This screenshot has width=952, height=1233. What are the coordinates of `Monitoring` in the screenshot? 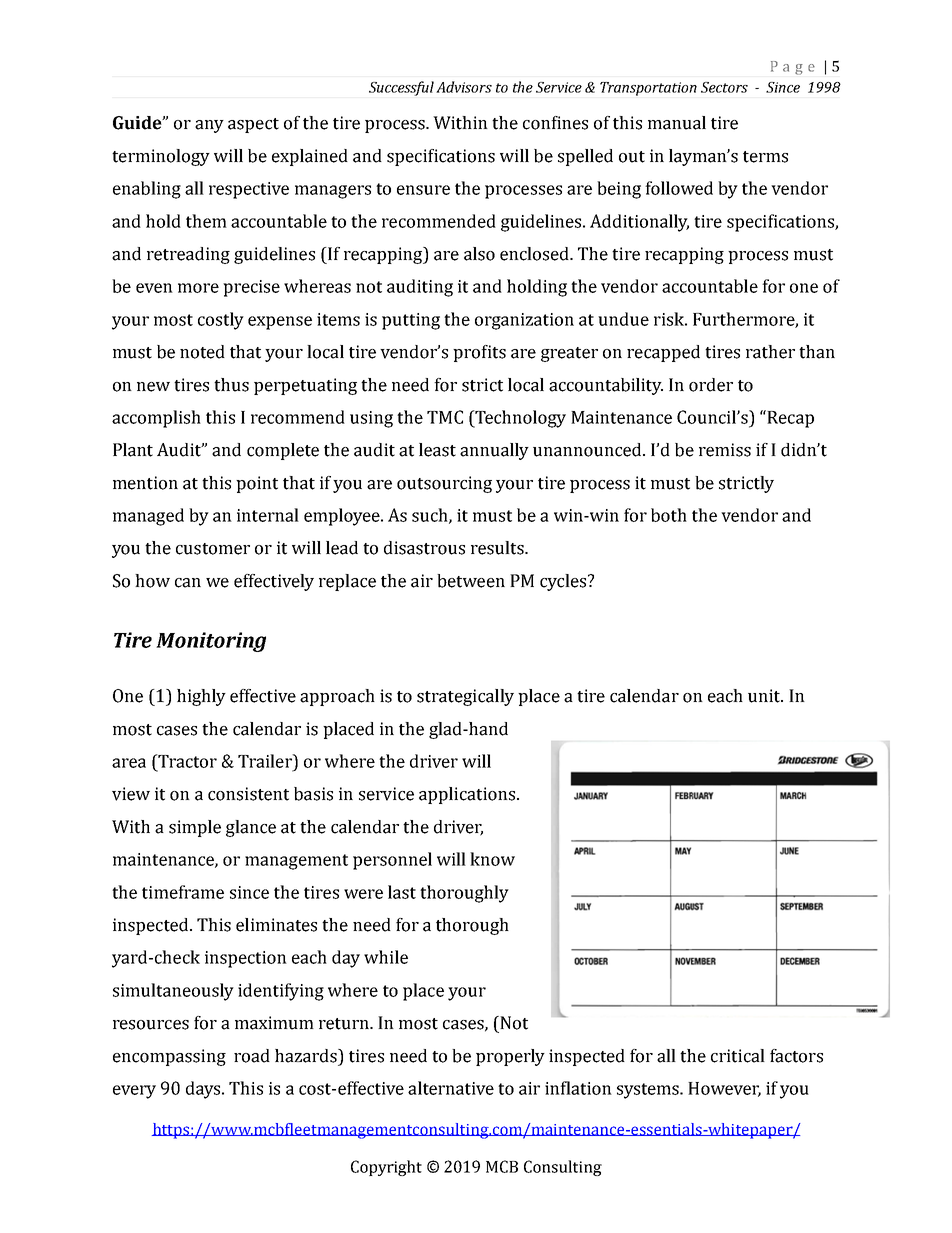 It's located at (211, 642).
